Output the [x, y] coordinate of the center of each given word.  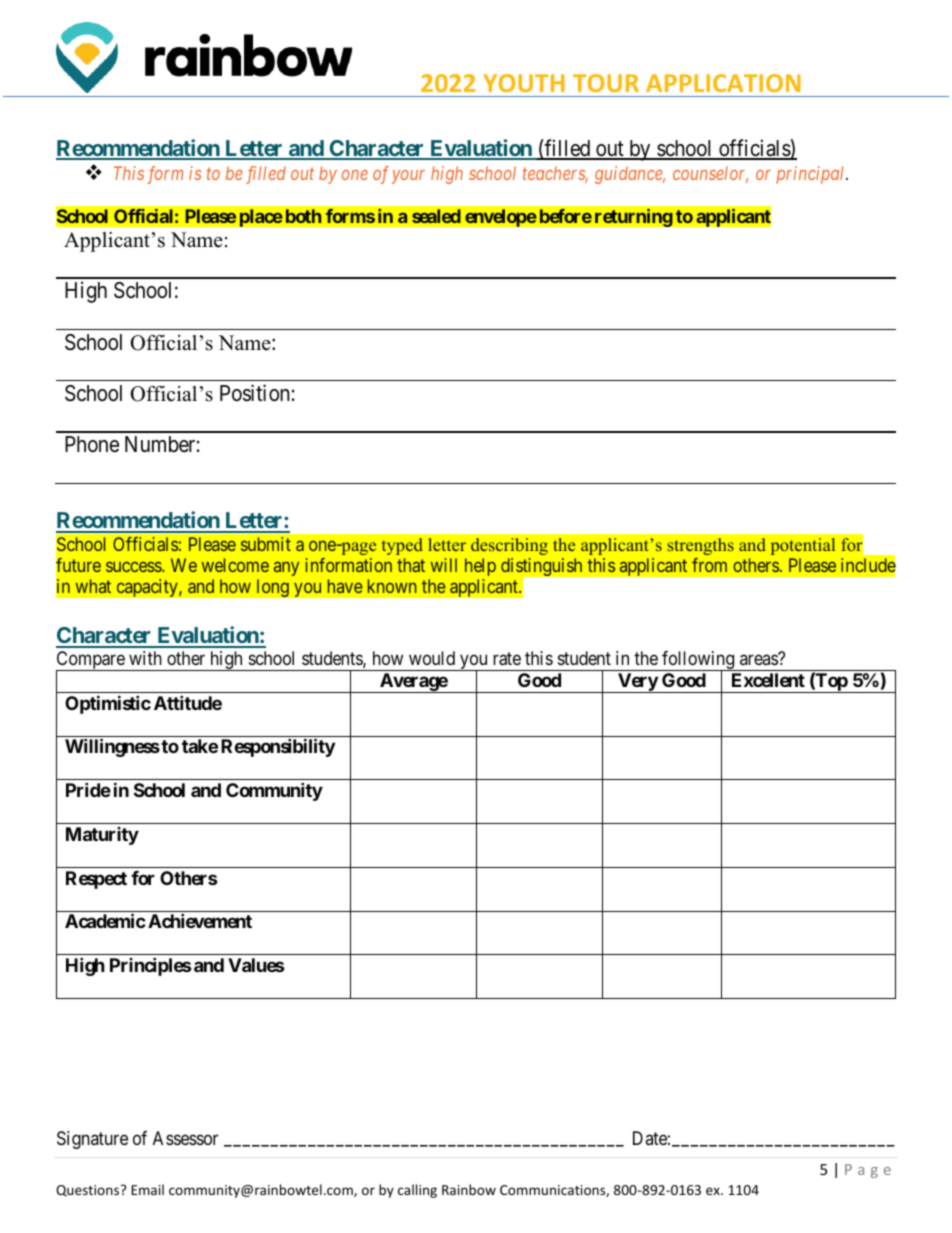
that [411, 565]
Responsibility [278, 747]
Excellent [768, 680]
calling [417, 1191]
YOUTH [524, 83]
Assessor [185, 1138]
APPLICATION [723, 83]
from [709, 565]
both [303, 216]
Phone [92, 444]
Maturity [102, 836]
